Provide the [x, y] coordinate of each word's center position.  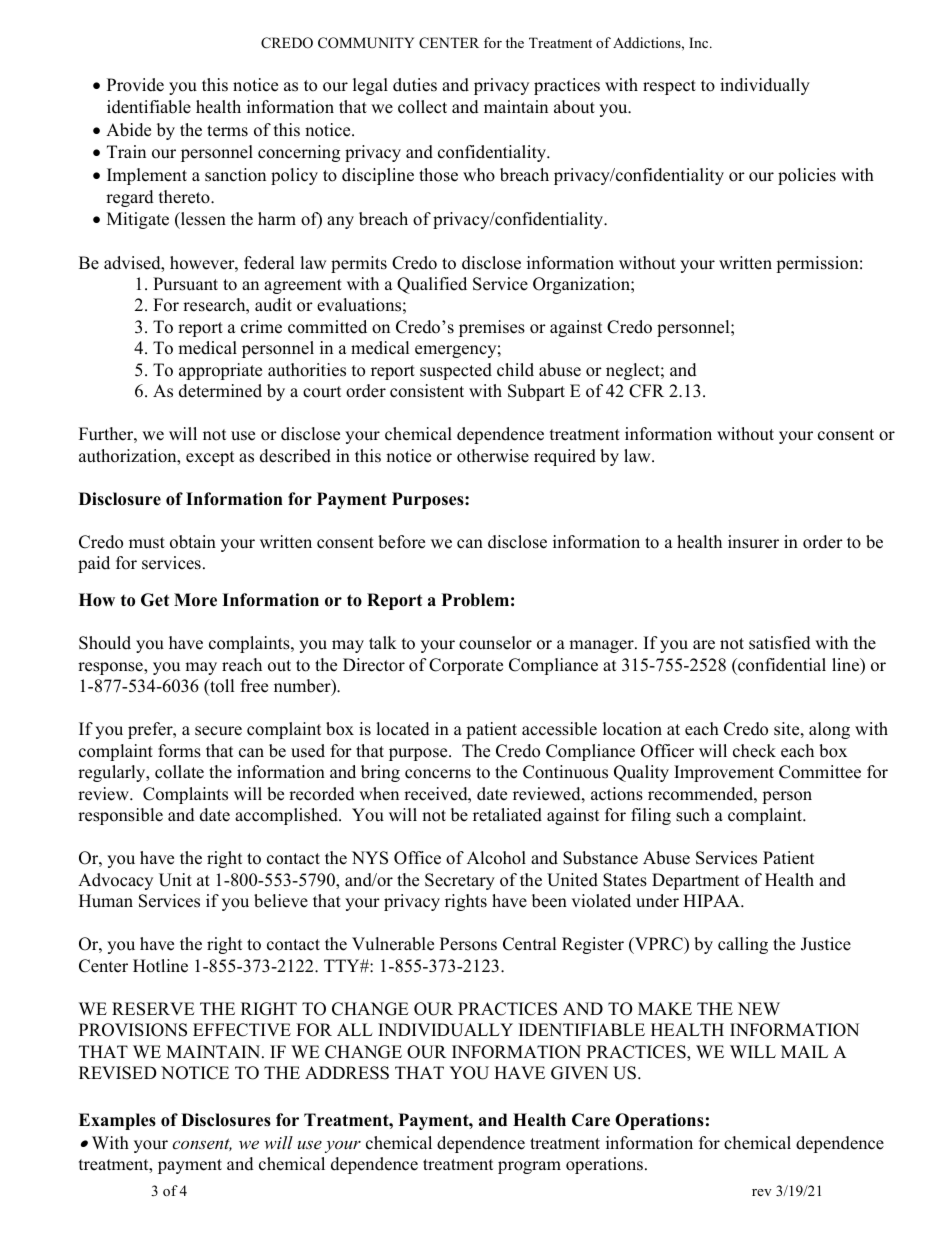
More [195, 600]
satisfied [780, 643]
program [529, 1167]
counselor [495, 643]
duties [415, 85]
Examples [117, 1121]
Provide [135, 85]
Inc [700, 42]
